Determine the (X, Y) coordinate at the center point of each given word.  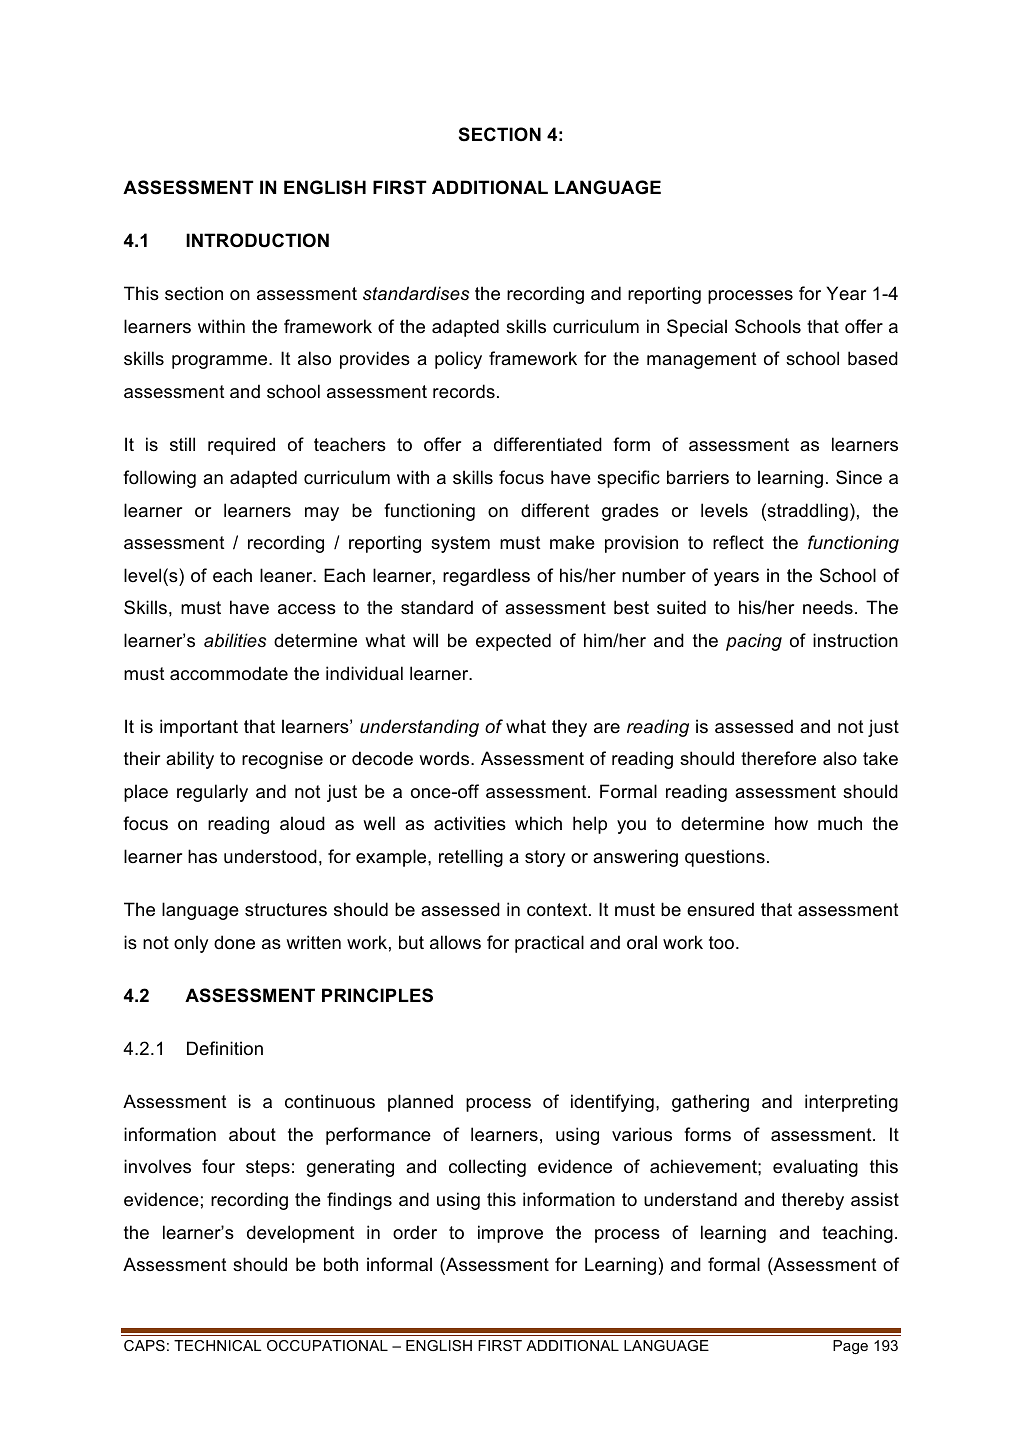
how (791, 823)
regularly (212, 793)
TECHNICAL (217, 1345)
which (538, 823)
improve (510, 1234)
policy (458, 360)
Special (697, 328)
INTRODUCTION (257, 240)
